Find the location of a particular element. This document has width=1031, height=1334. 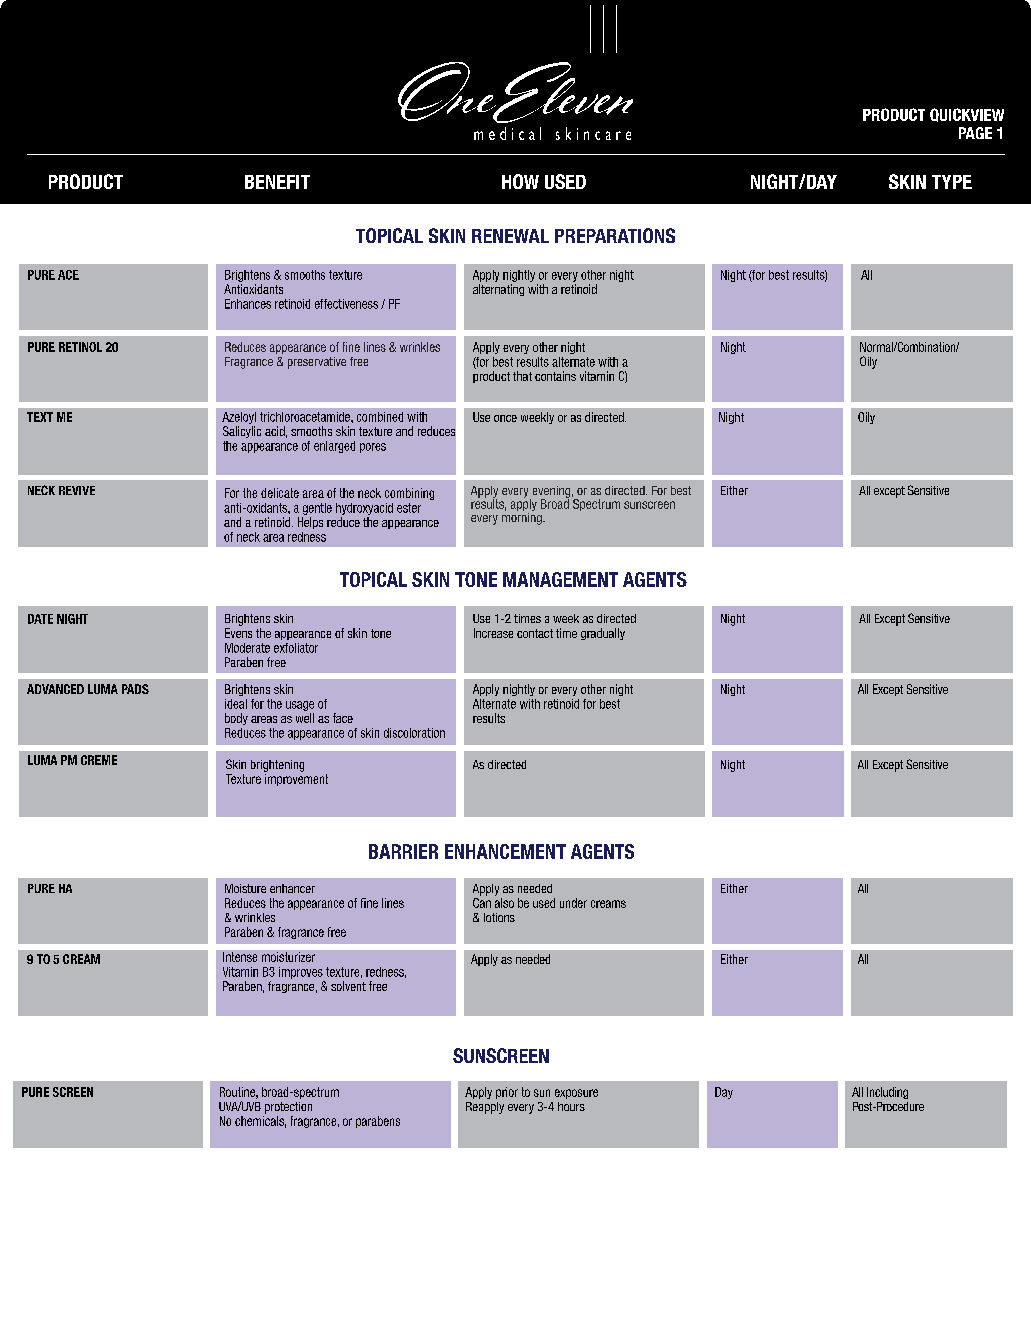

BENEFIT is located at coordinates (277, 182).
